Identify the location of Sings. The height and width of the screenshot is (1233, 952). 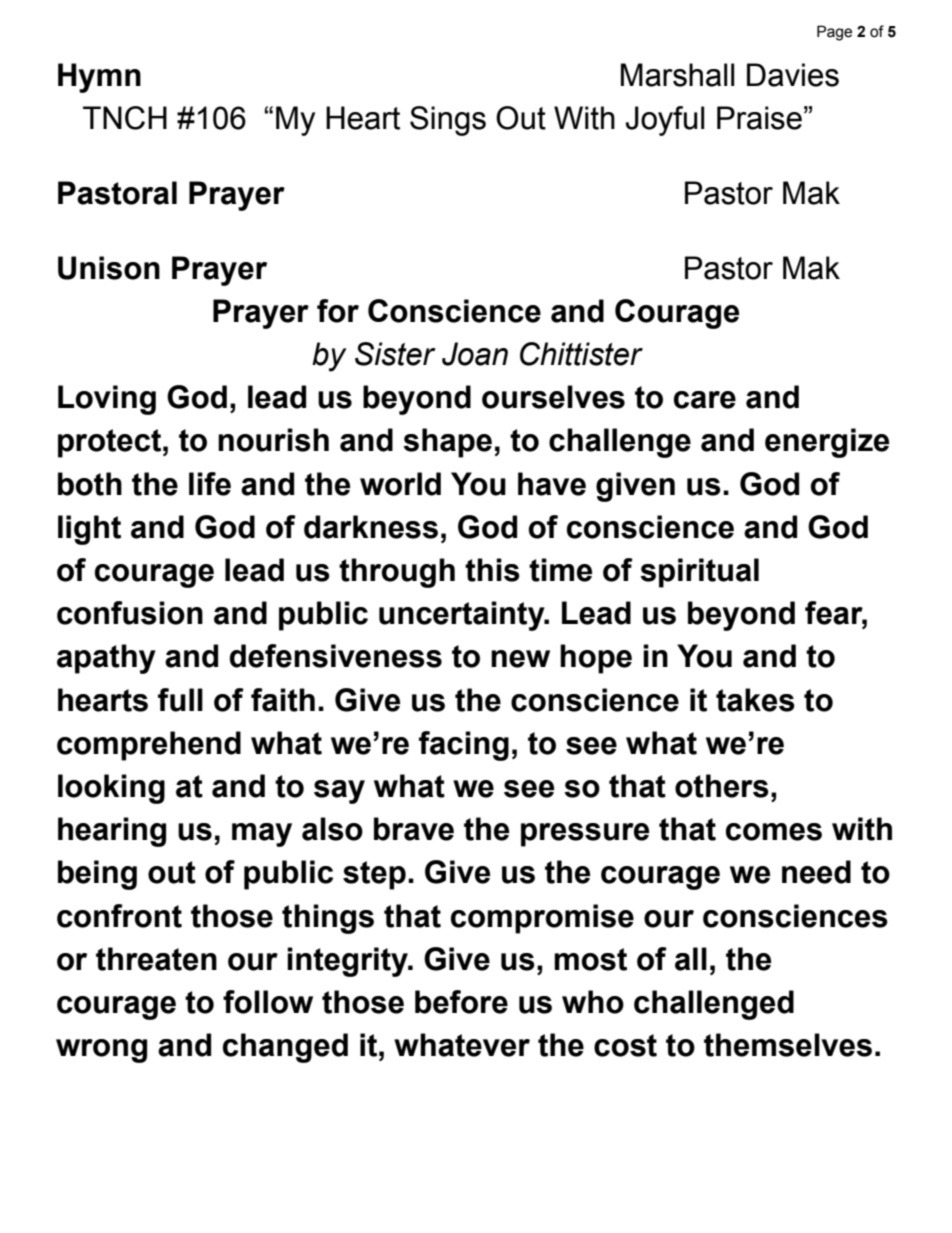
(448, 121).
